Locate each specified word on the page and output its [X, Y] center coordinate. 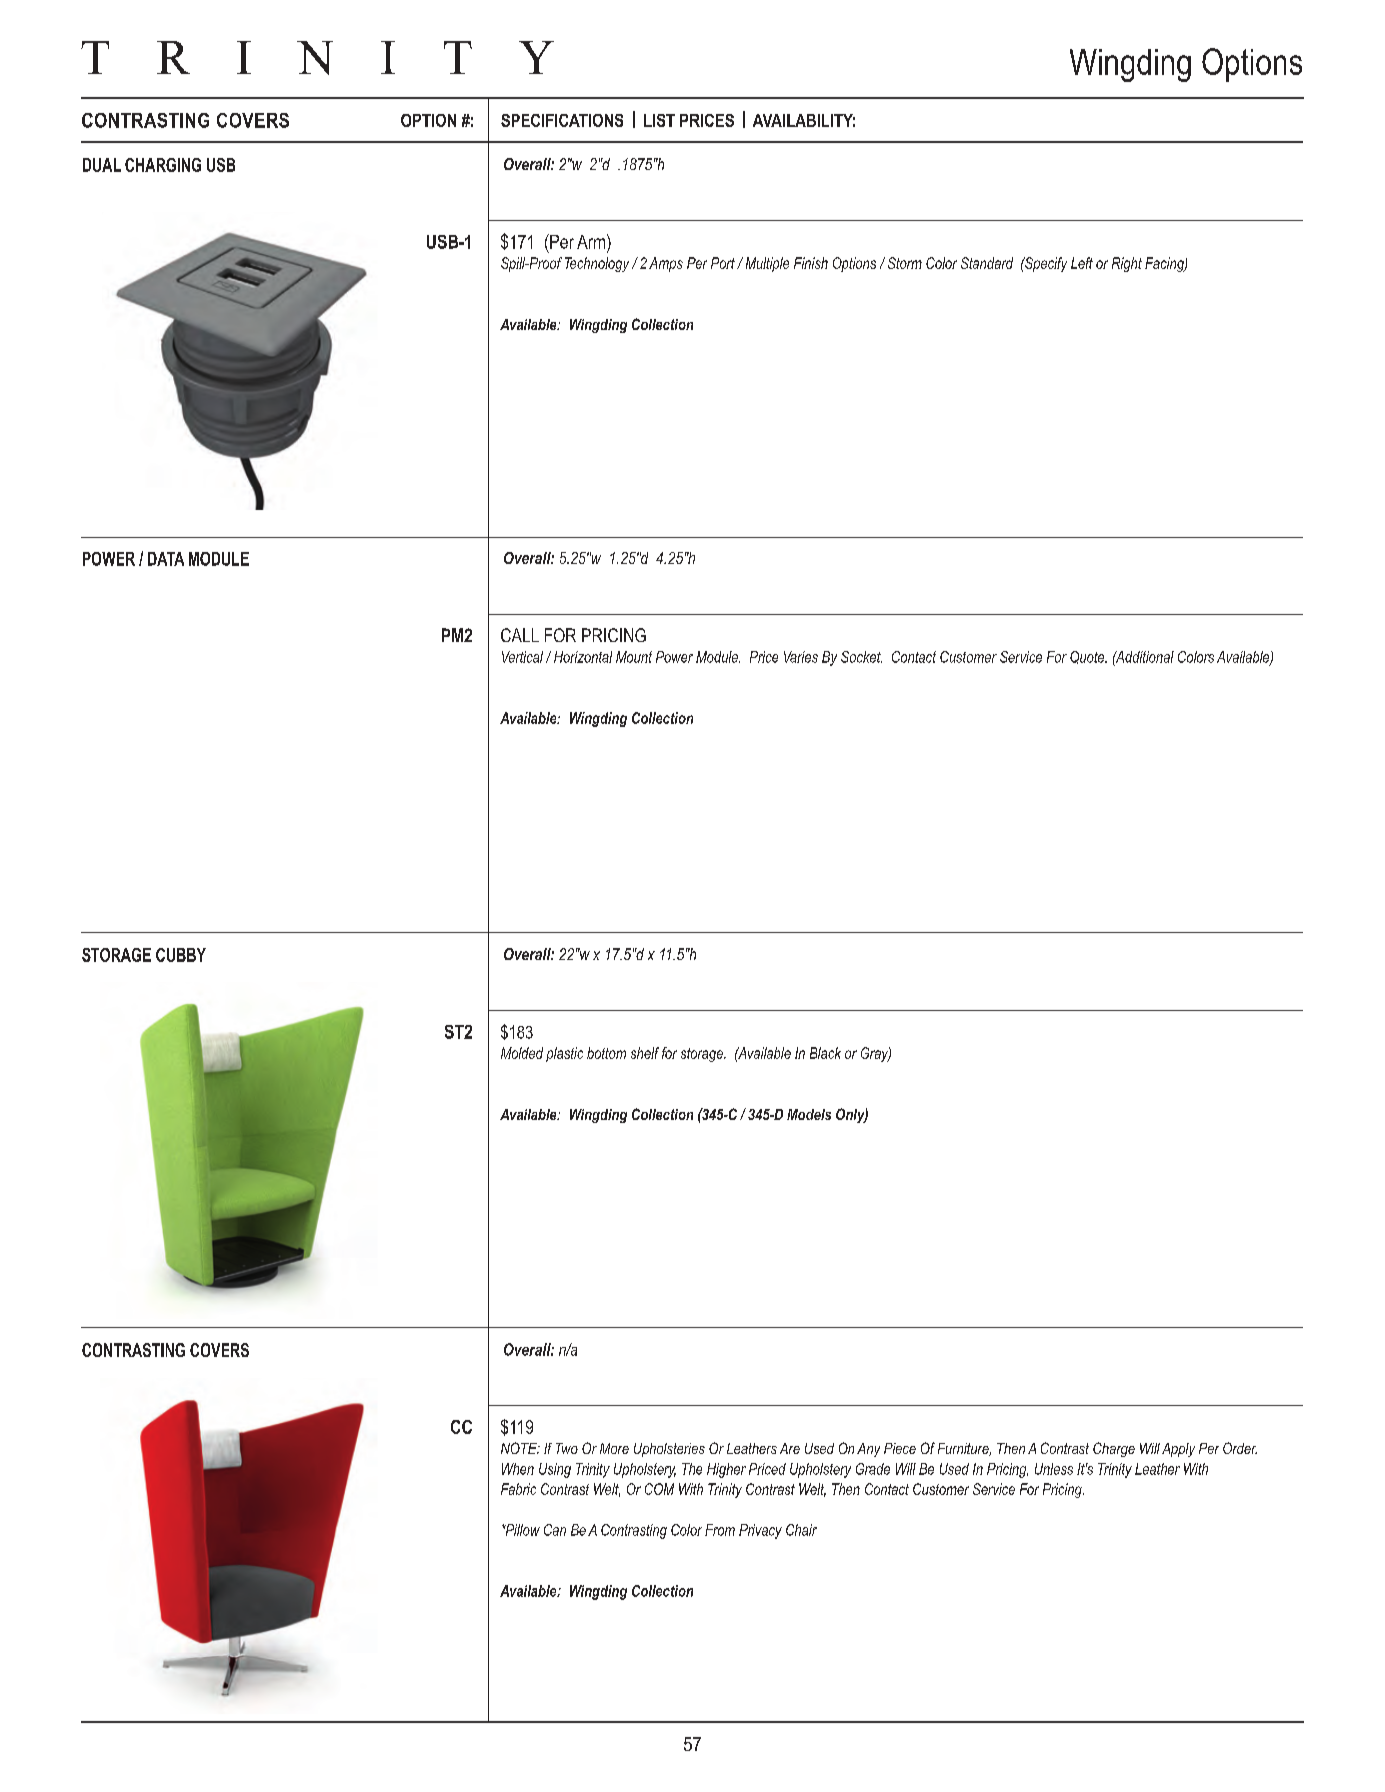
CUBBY [181, 955]
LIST [659, 120]
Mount [634, 657]
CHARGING [163, 165]
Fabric [518, 1489]
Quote [1088, 657]
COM [659, 1489]
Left [1082, 263]
